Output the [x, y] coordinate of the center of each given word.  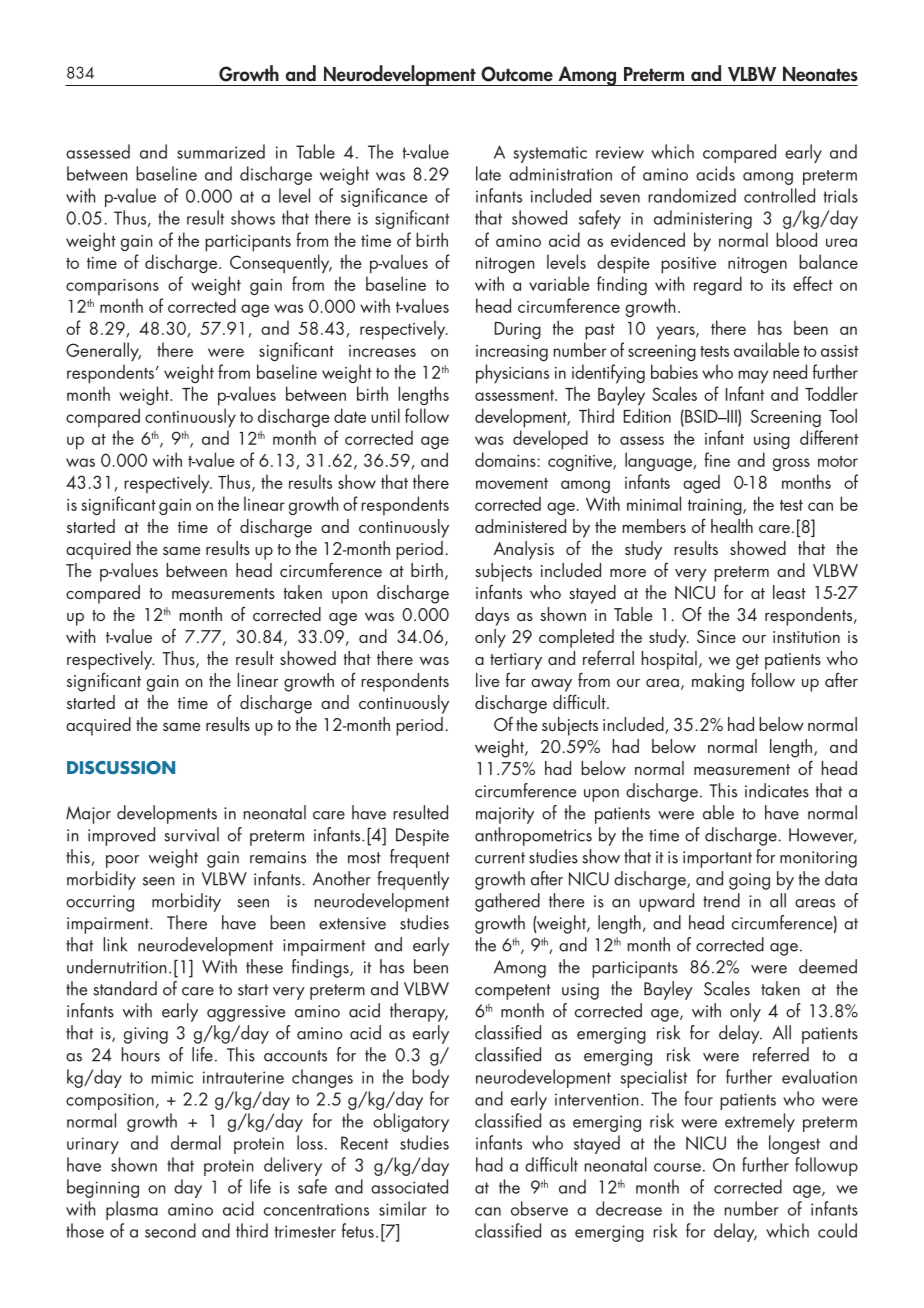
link [115, 944]
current [500, 858]
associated [409, 1186]
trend [721, 900]
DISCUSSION [121, 768]
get [747, 662]
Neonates [820, 74]
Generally [103, 352]
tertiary [516, 661]
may [753, 377]
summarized [221, 151]
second [170, 1230]
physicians [512, 374]
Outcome [517, 74]
